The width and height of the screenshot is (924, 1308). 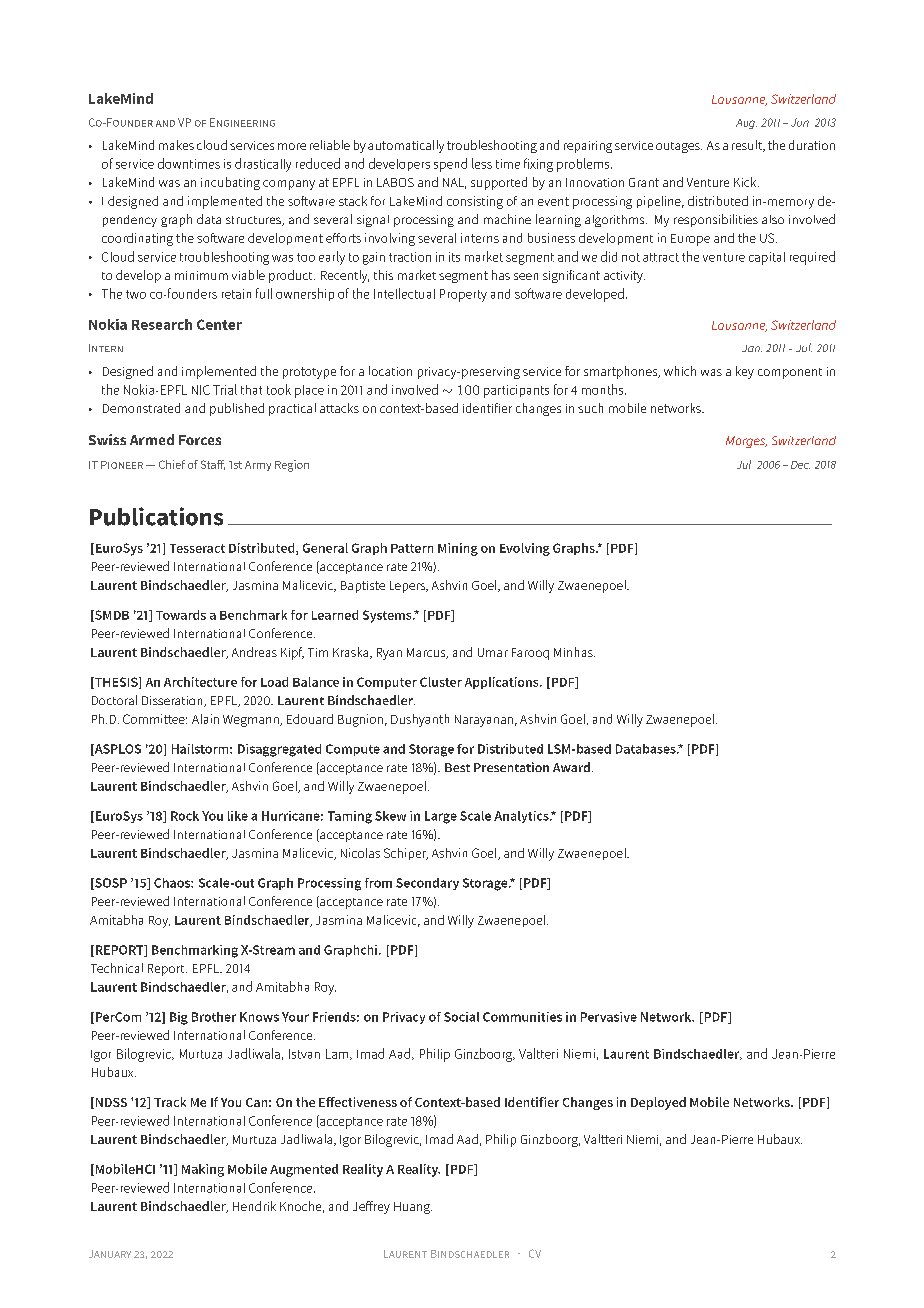 What do you see at coordinates (609, 1017) in the screenshot?
I see `Pervasive` at bounding box center [609, 1017].
